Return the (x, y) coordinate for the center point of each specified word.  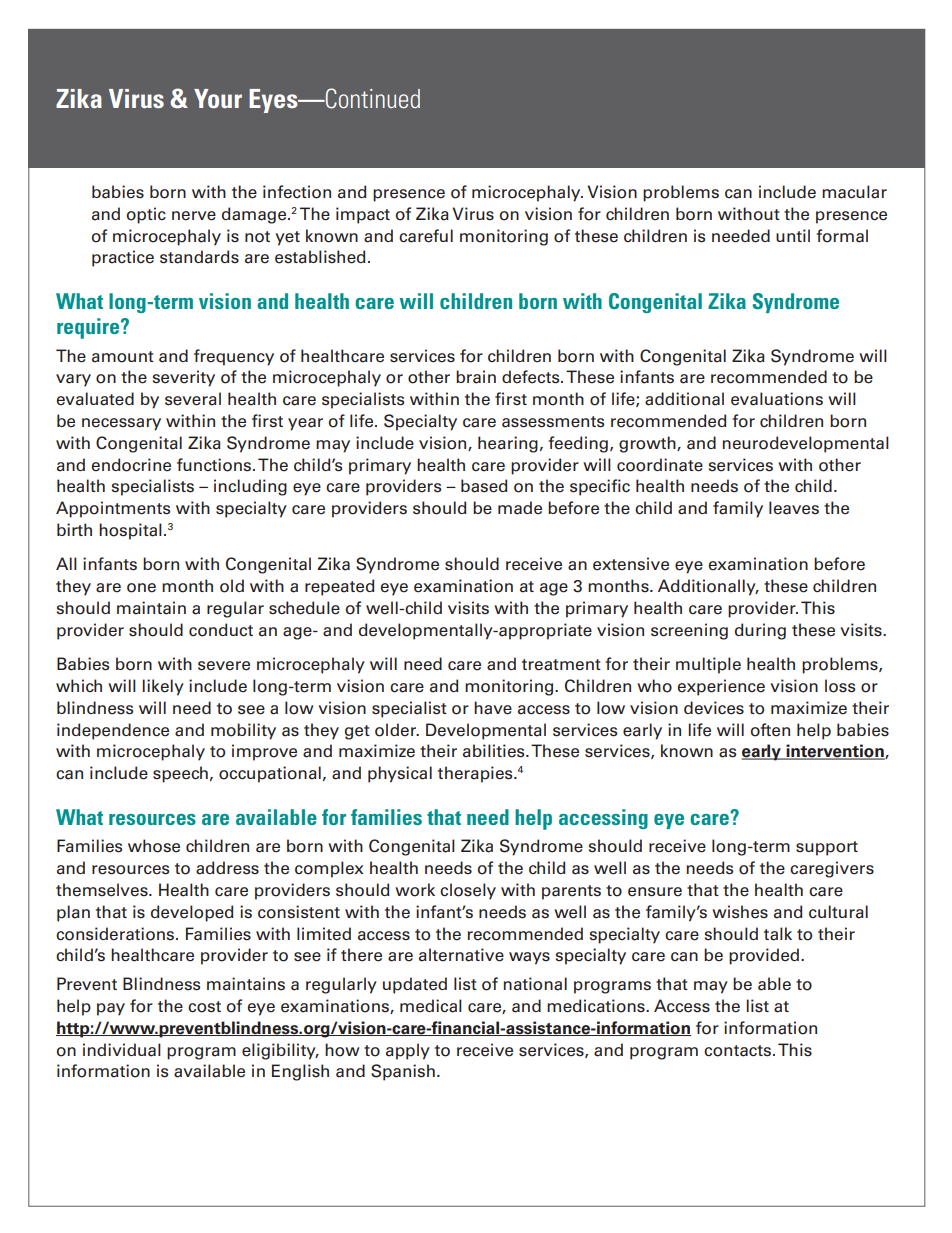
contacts (737, 1051)
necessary (121, 424)
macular (854, 192)
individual (122, 1050)
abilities (495, 751)
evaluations (777, 399)
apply (408, 1051)
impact (363, 215)
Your (218, 98)
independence (113, 731)
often (770, 730)
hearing (508, 444)
